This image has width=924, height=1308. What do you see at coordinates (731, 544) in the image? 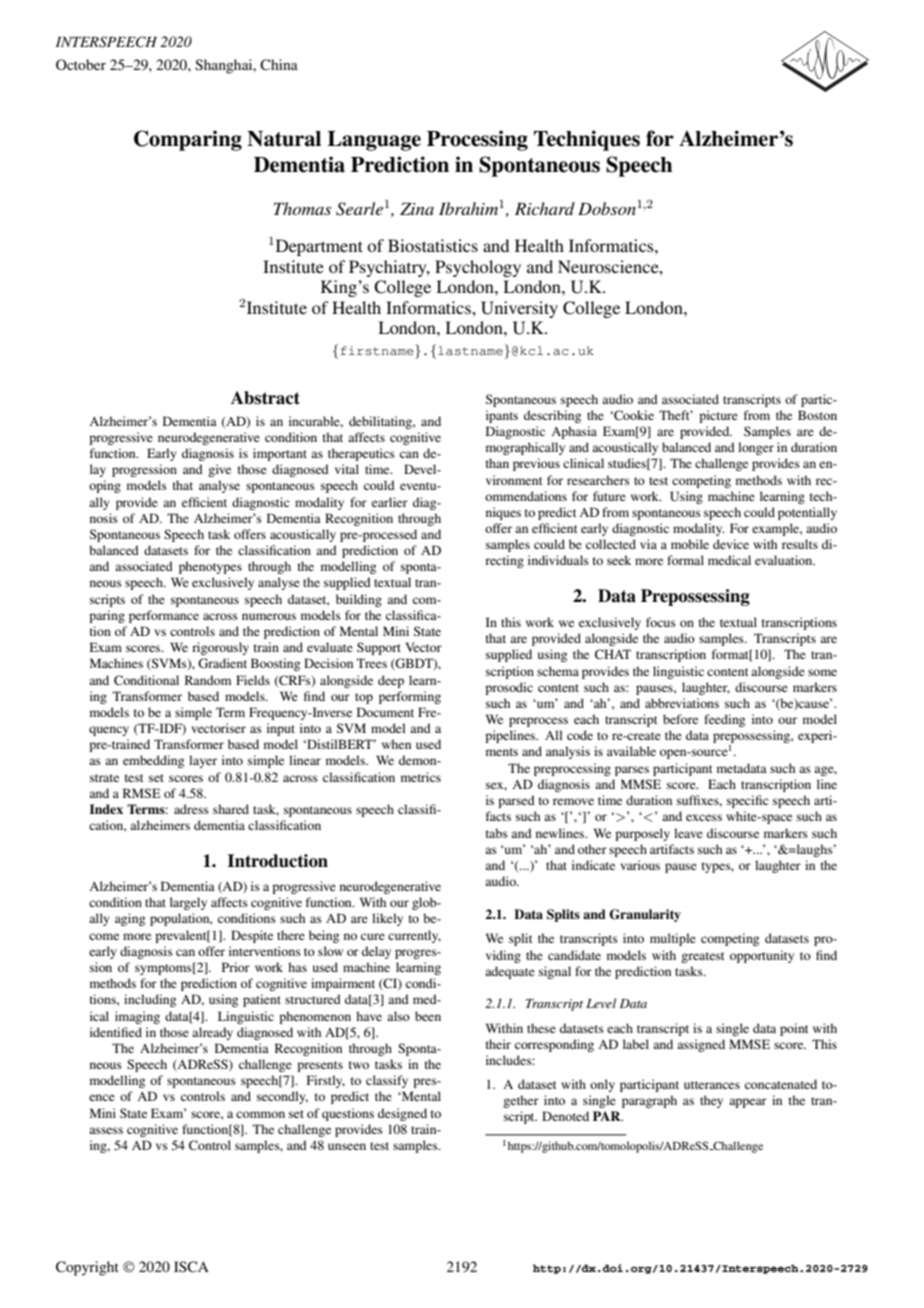
I see `device` at bounding box center [731, 544].
